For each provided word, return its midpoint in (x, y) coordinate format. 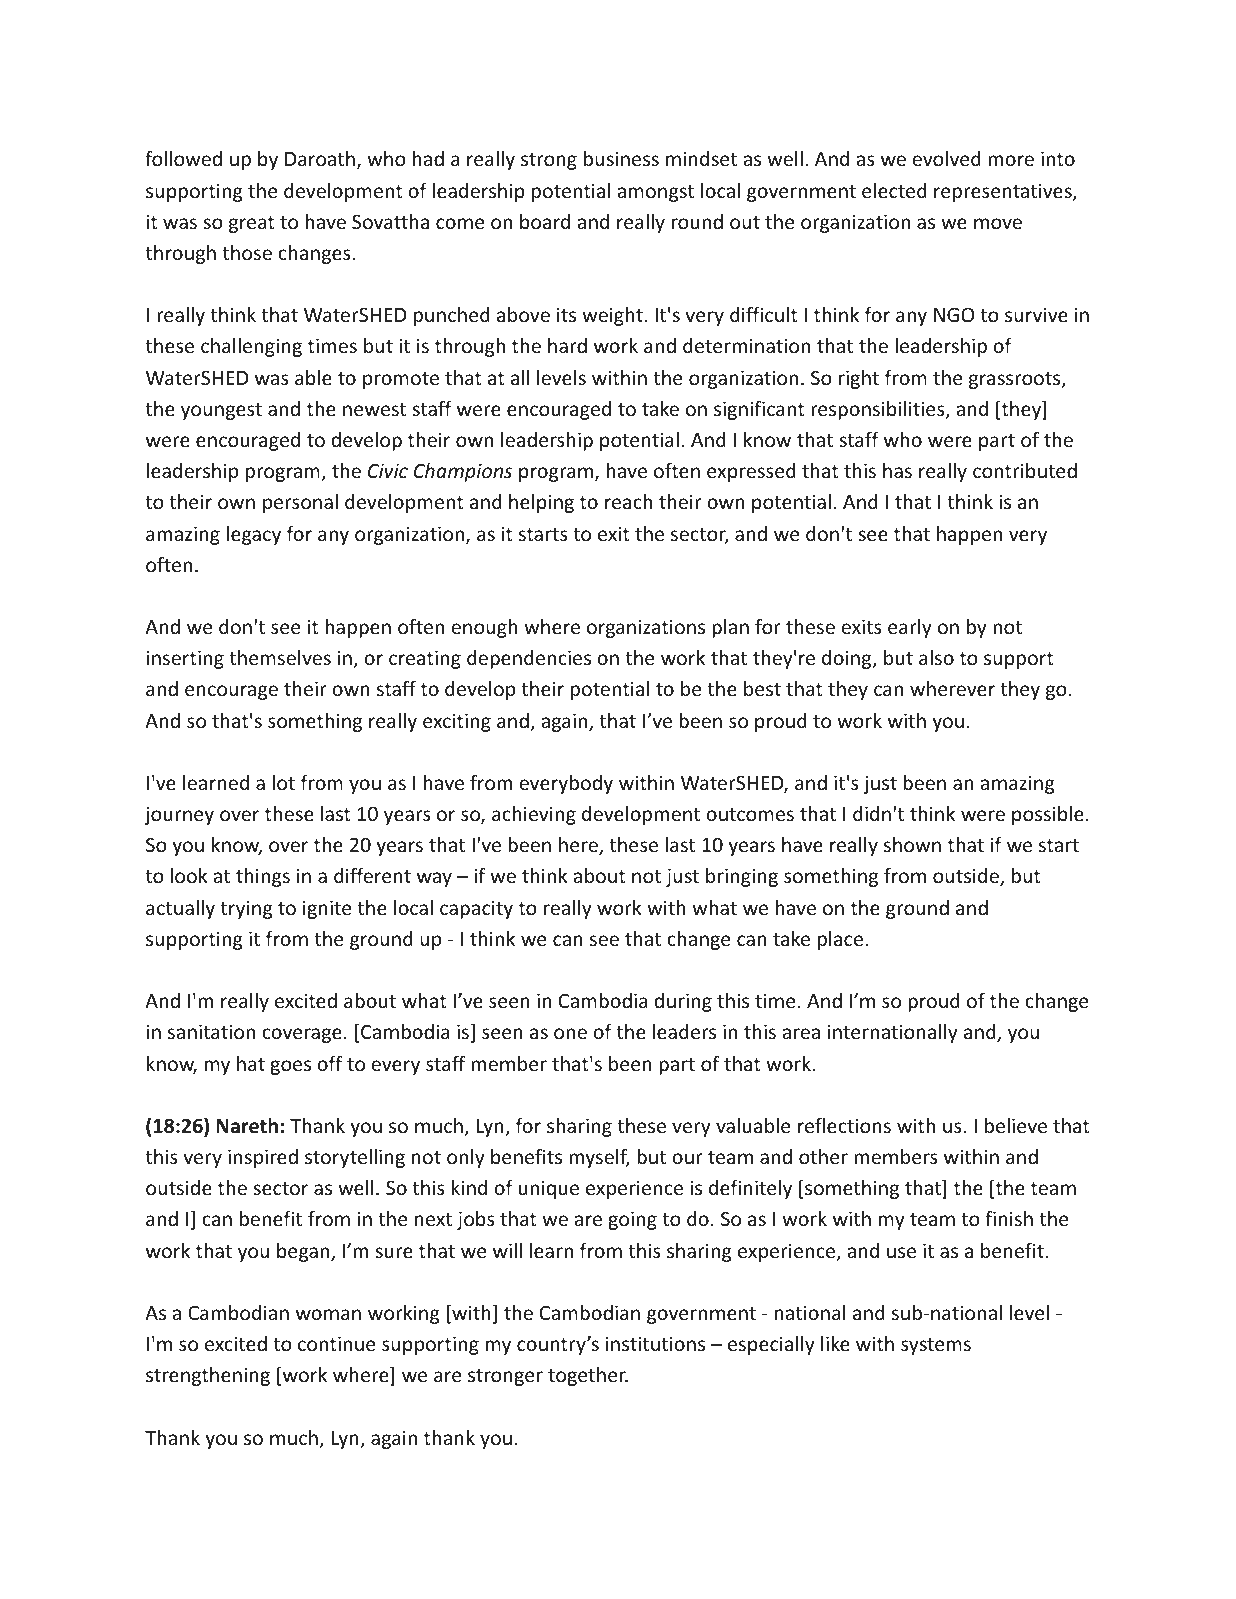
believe (1016, 1125)
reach (628, 501)
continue (336, 1343)
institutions (655, 1343)
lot (284, 782)
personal (300, 503)
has (897, 470)
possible (1048, 815)
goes (290, 1067)
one (570, 1033)
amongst (655, 193)
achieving (534, 815)
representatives (1004, 192)
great (252, 224)
